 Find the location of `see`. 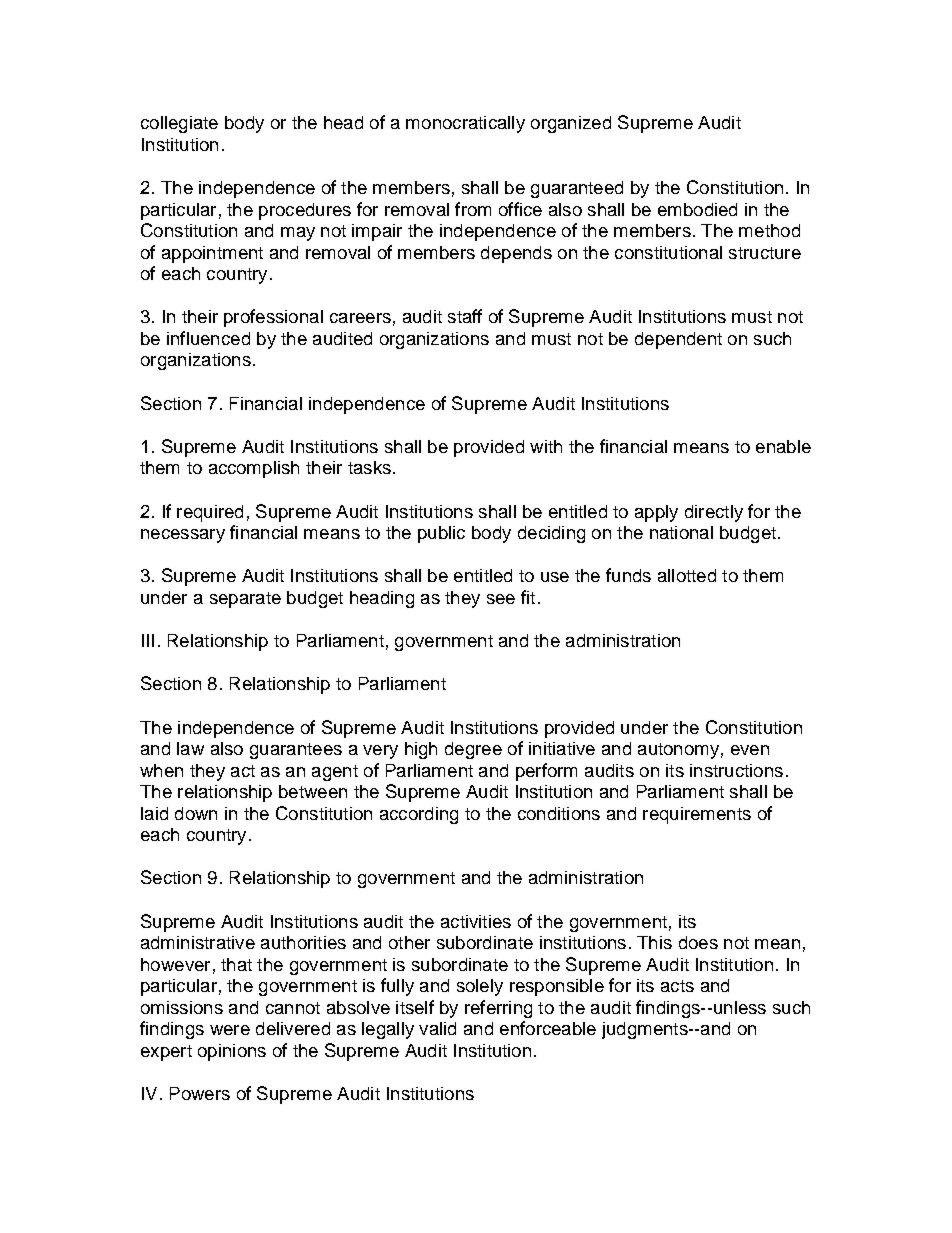

see is located at coordinates (501, 599).
